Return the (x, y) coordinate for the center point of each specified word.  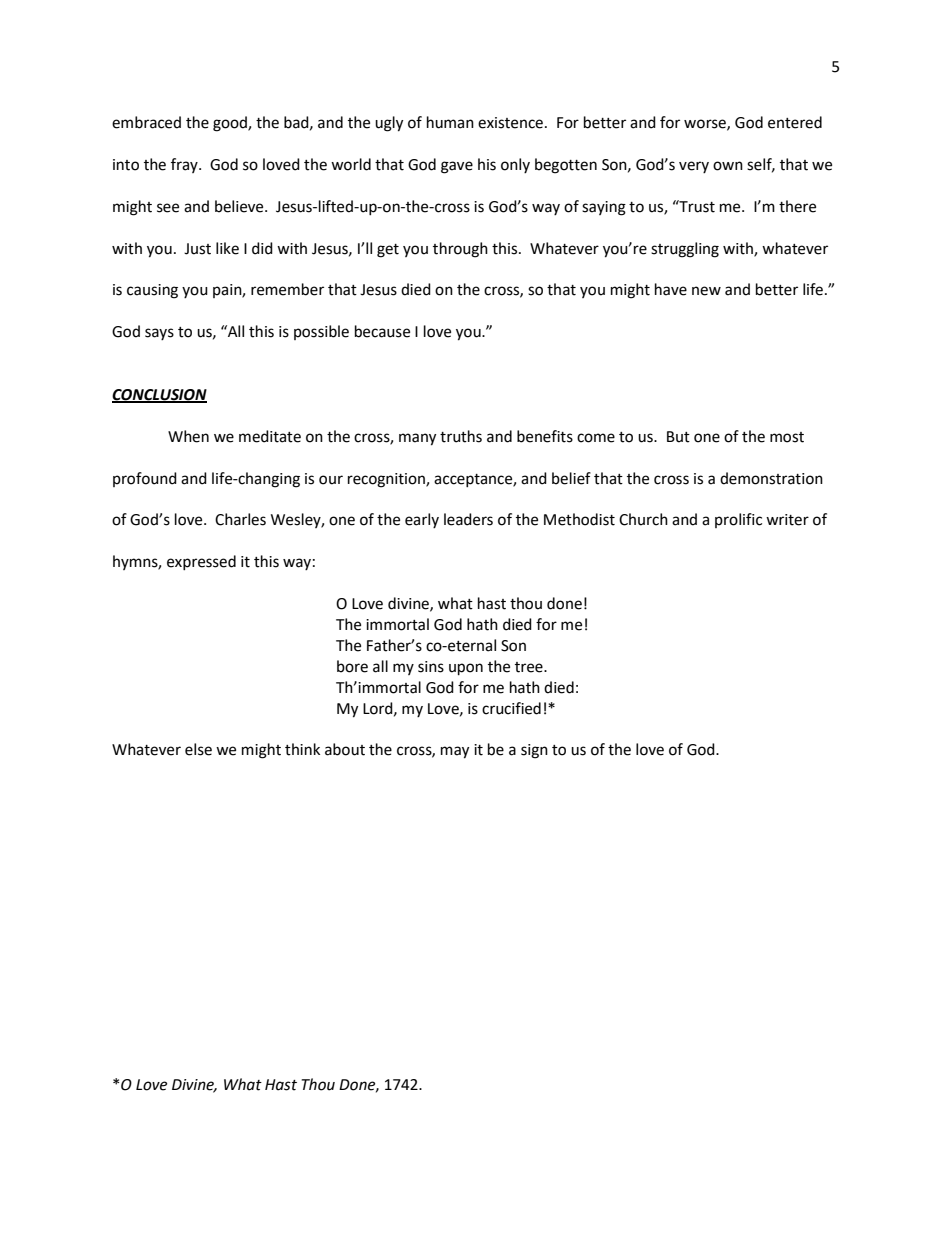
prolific (738, 520)
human (450, 122)
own (728, 166)
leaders (468, 519)
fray (185, 165)
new (706, 291)
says (159, 334)
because (382, 331)
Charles (240, 519)
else (198, 749)
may (455, 752)
